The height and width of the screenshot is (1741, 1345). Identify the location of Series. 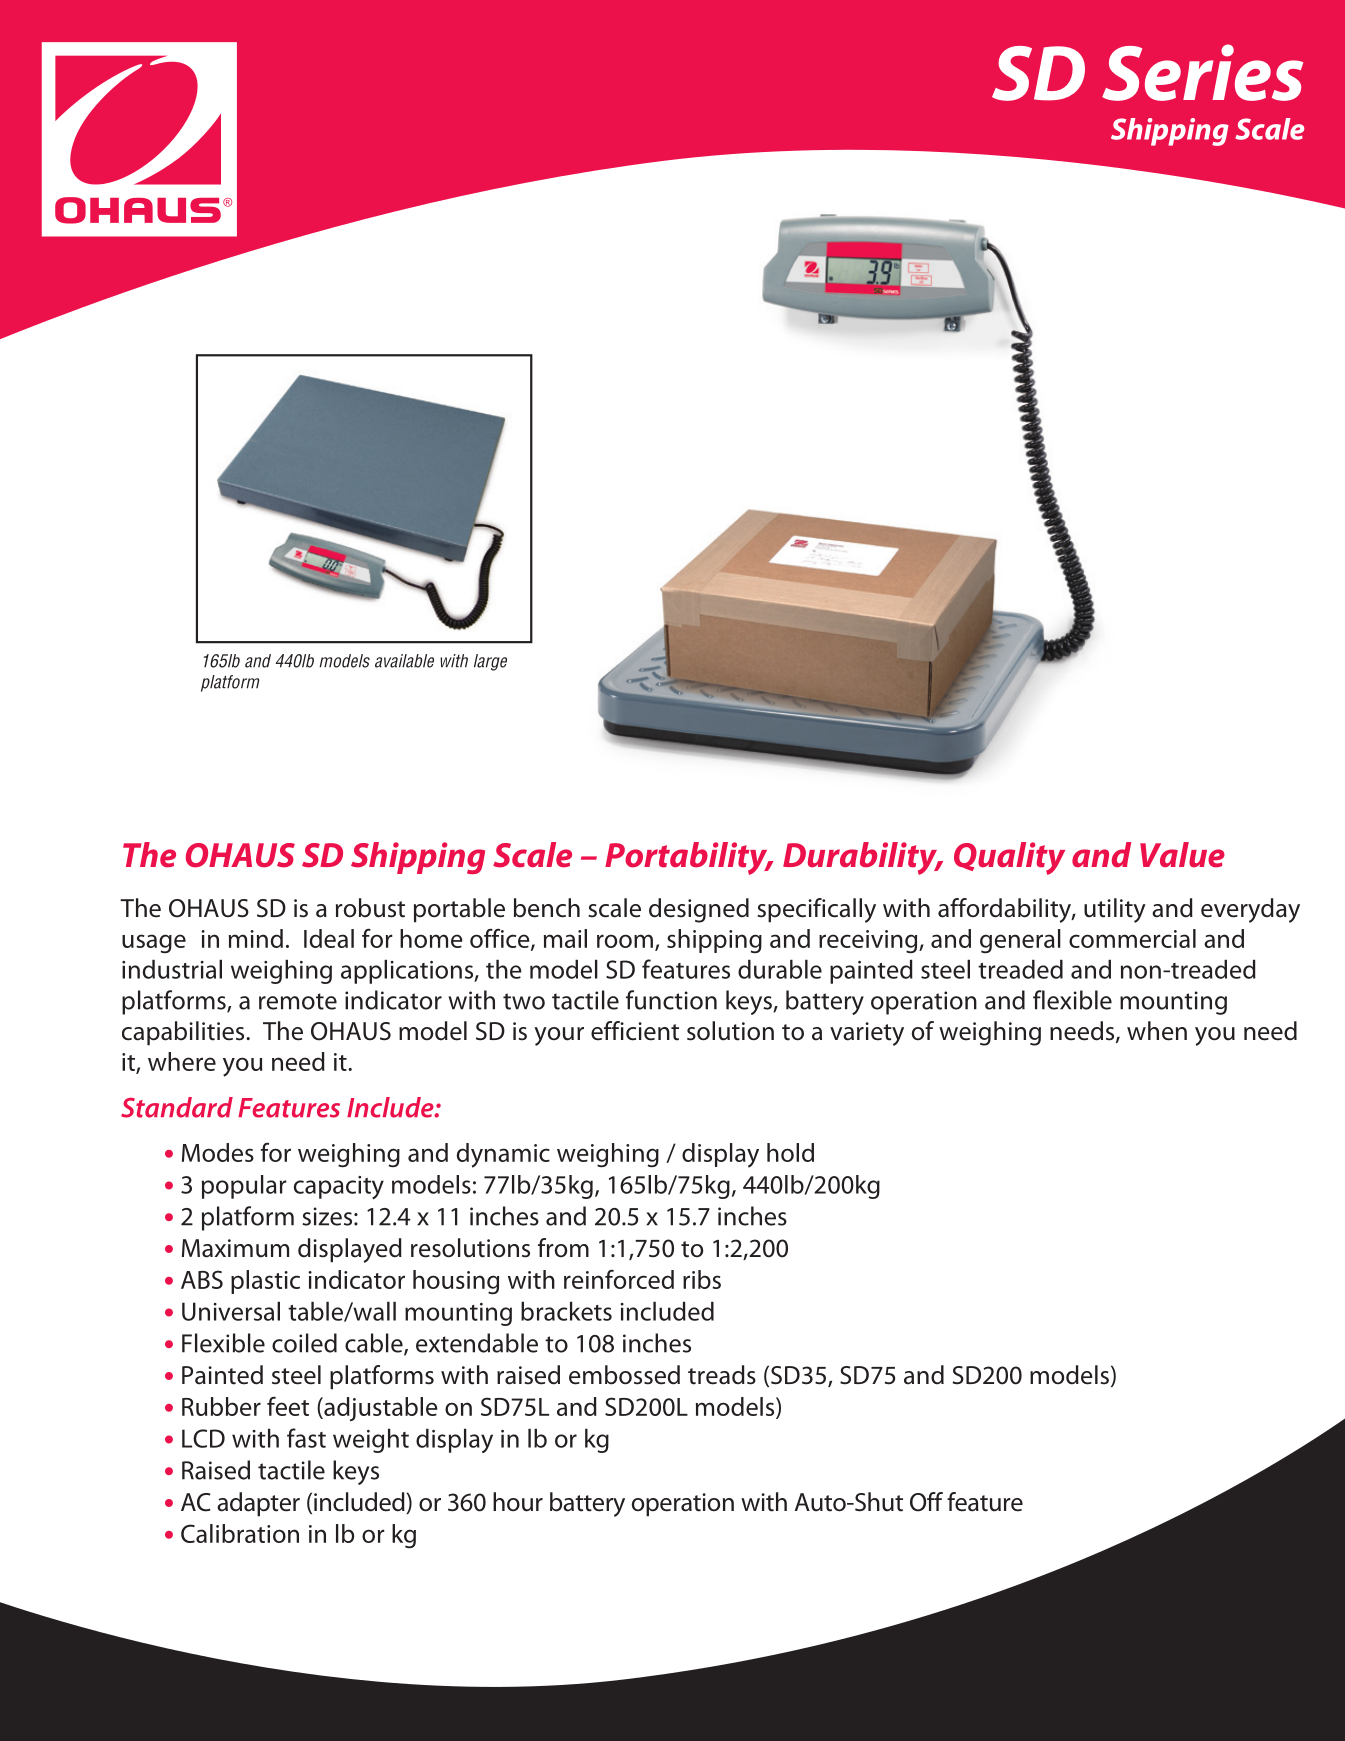
(1202, 72).
